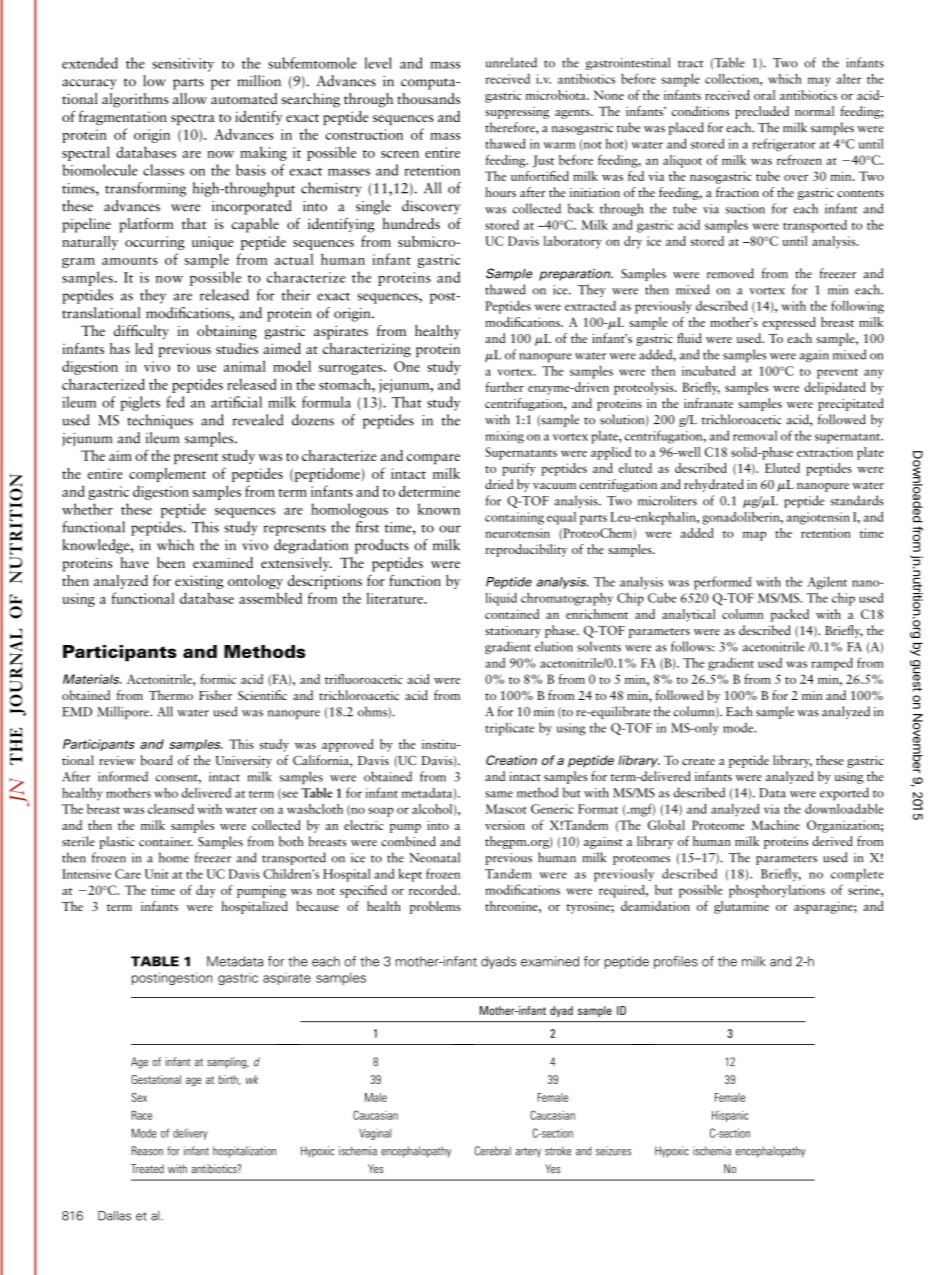  What do you see at coordinates (775, 825) in the screenshot?
I see `Machine` at bounding box center [775, 825].
